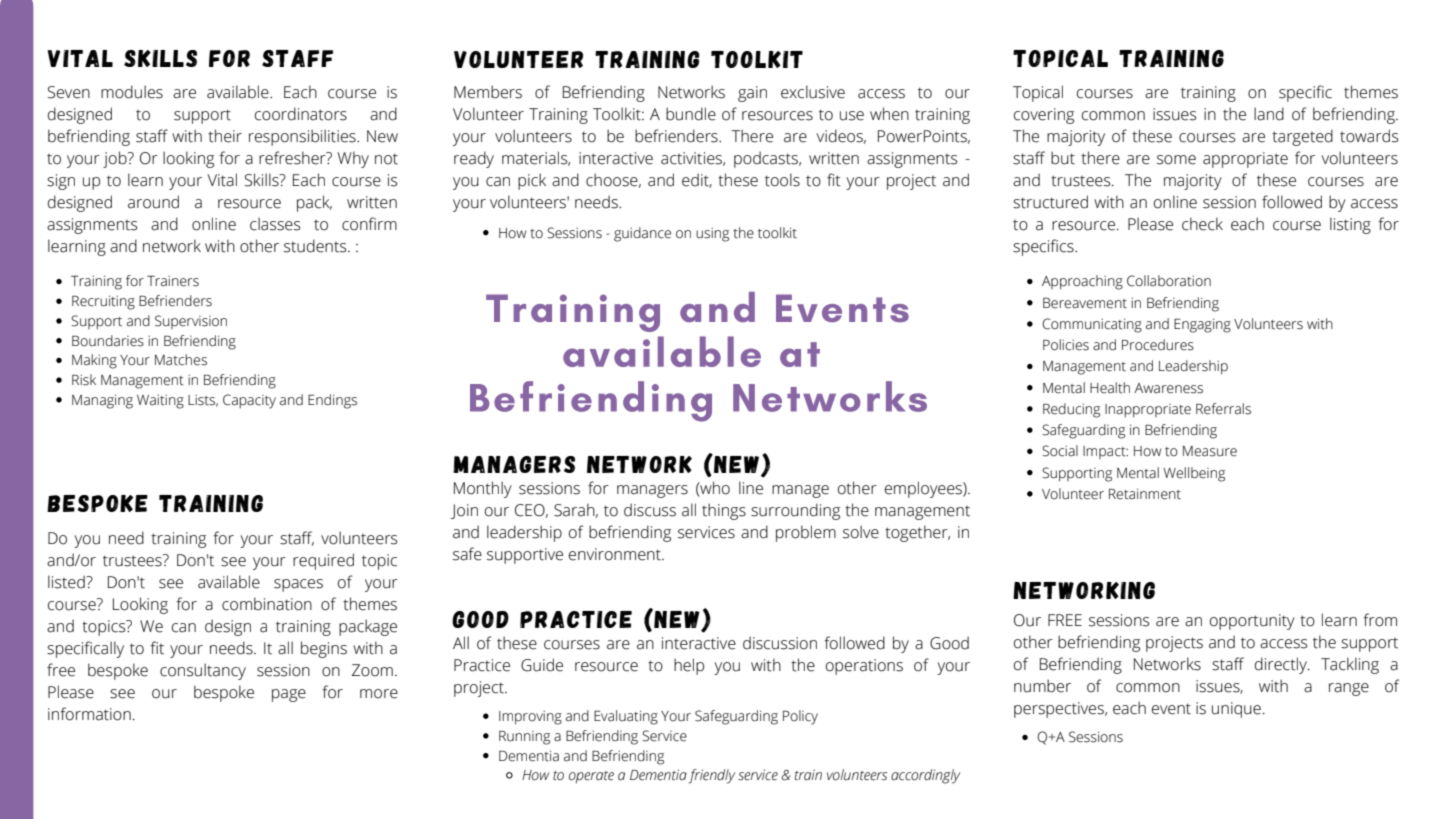 The width and height of the screenshot is (1456, 819). I want to click on Engaging, so click(1202, 325).
